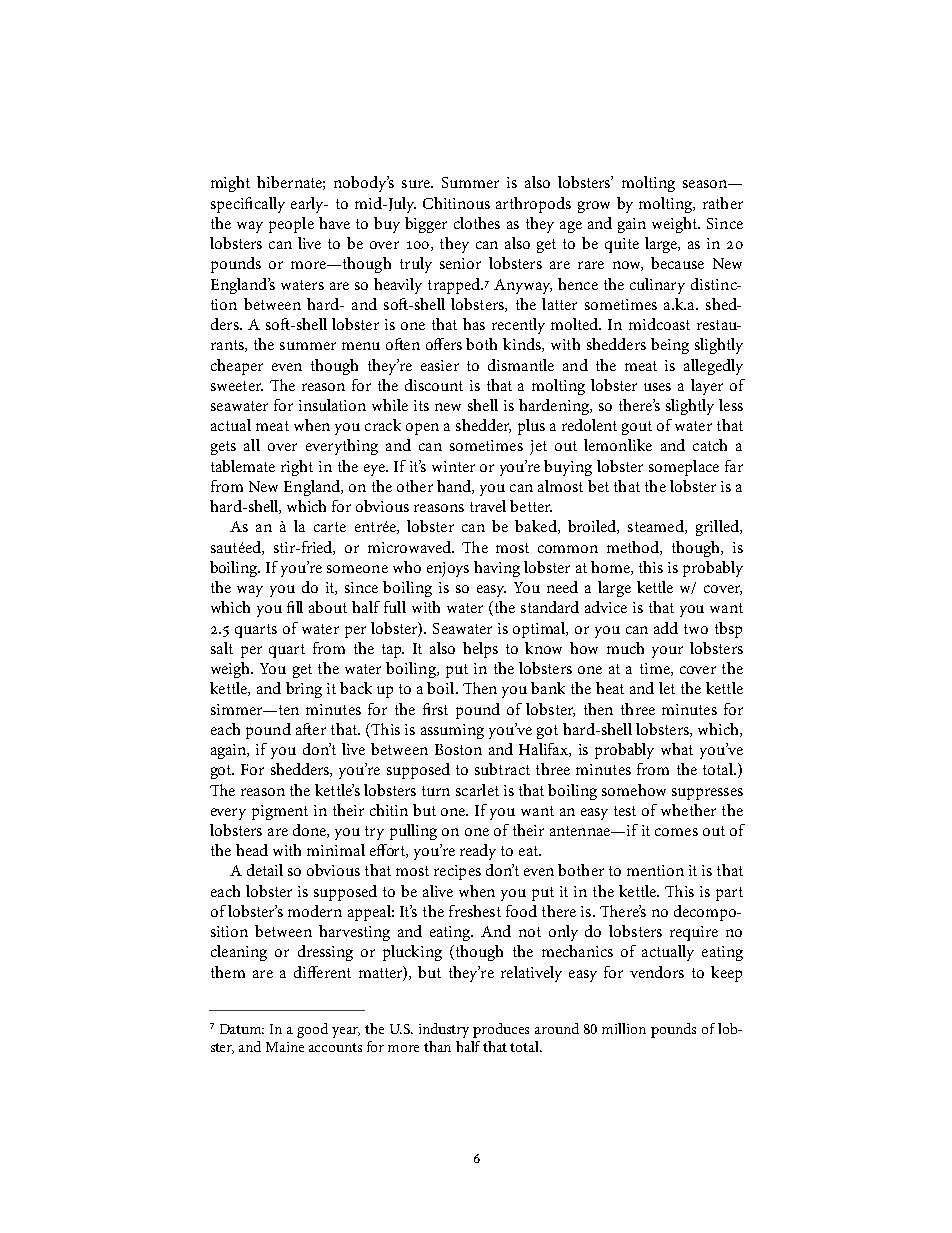 The width and height of the screenshot is (952, 1233). Describe the element at coordinates (477, 790) in the screenshot. I see `scarlet` at that location.
